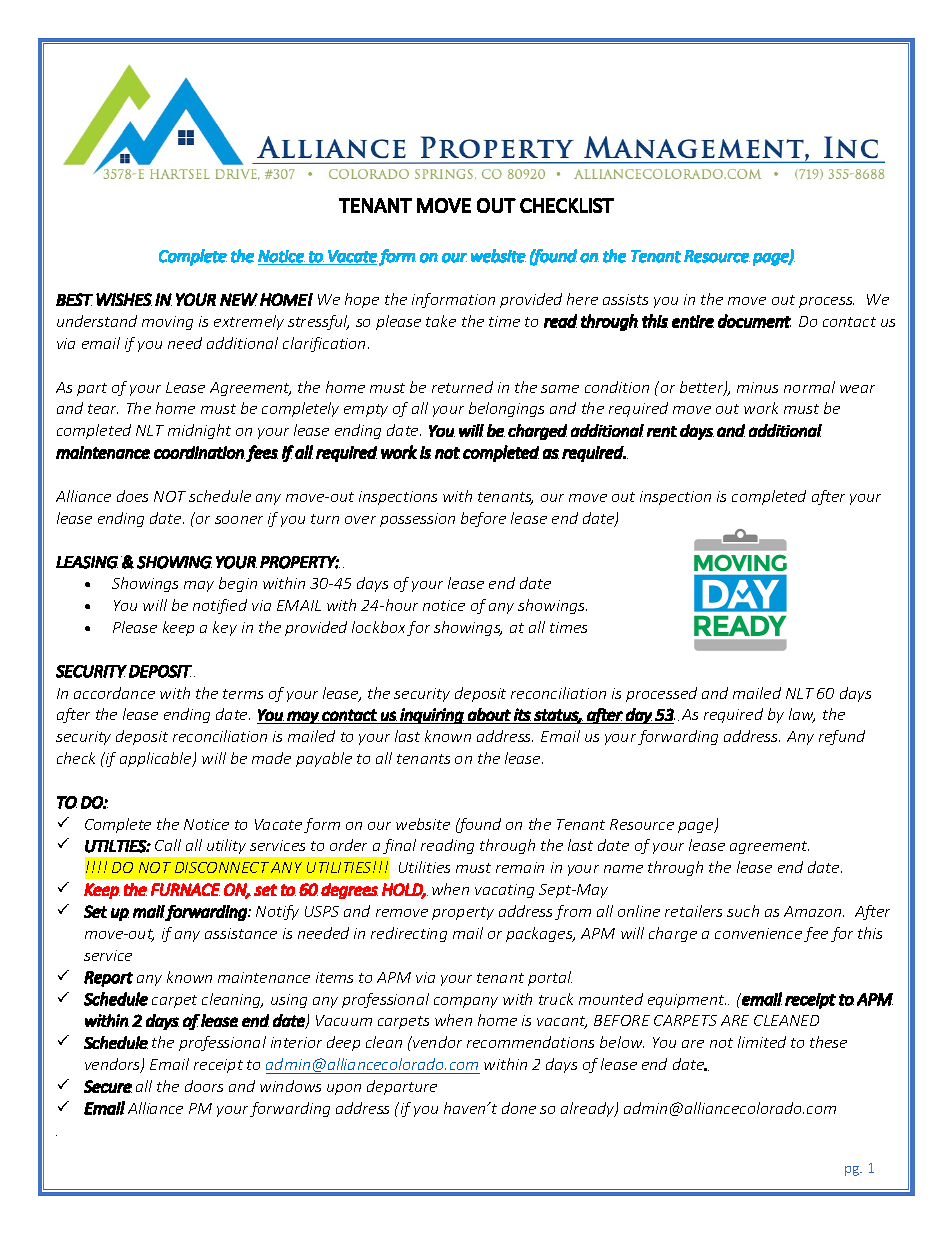 The height and width of the document is (1233, 952). Describe the element at coordinates (167, 323) in the document. I see `moving` at that location.
